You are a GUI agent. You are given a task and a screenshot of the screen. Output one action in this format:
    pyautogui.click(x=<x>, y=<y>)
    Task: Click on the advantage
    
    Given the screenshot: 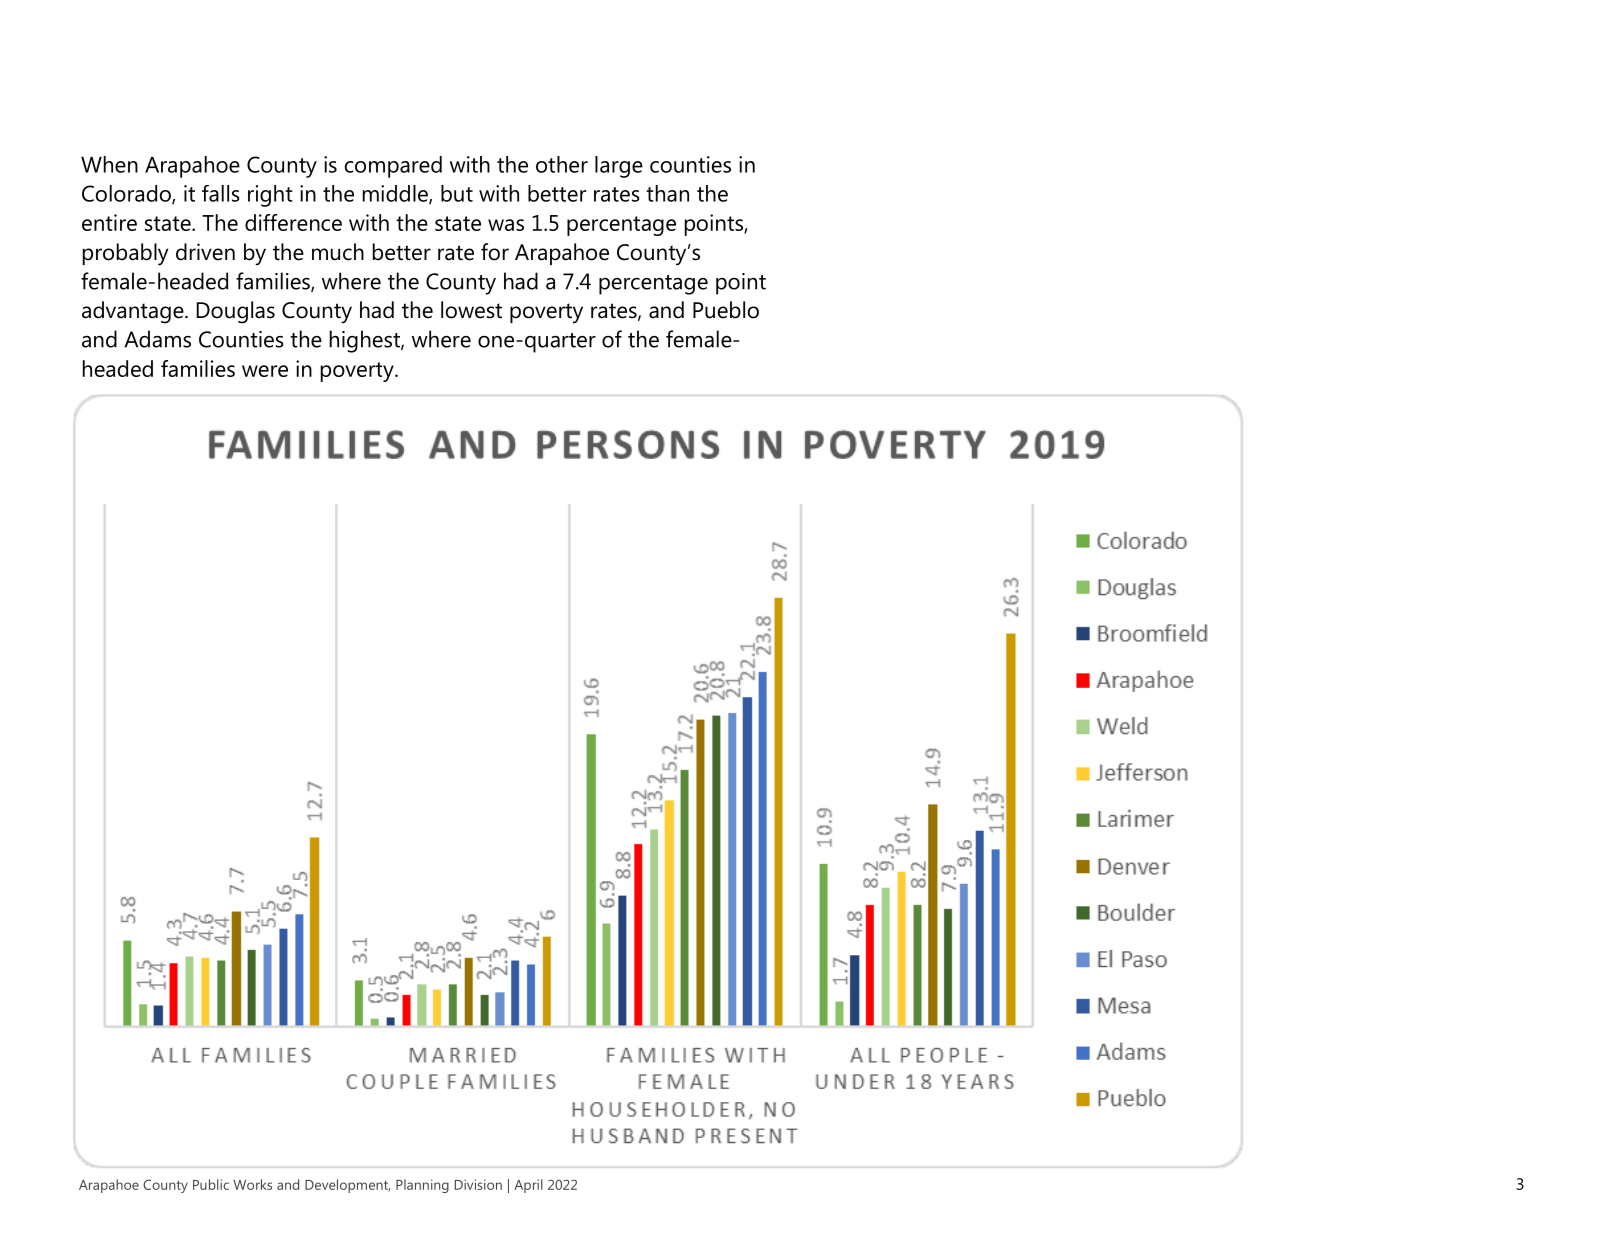 What is the action you would take?
    pyautogui.click(x=134, y=312)
